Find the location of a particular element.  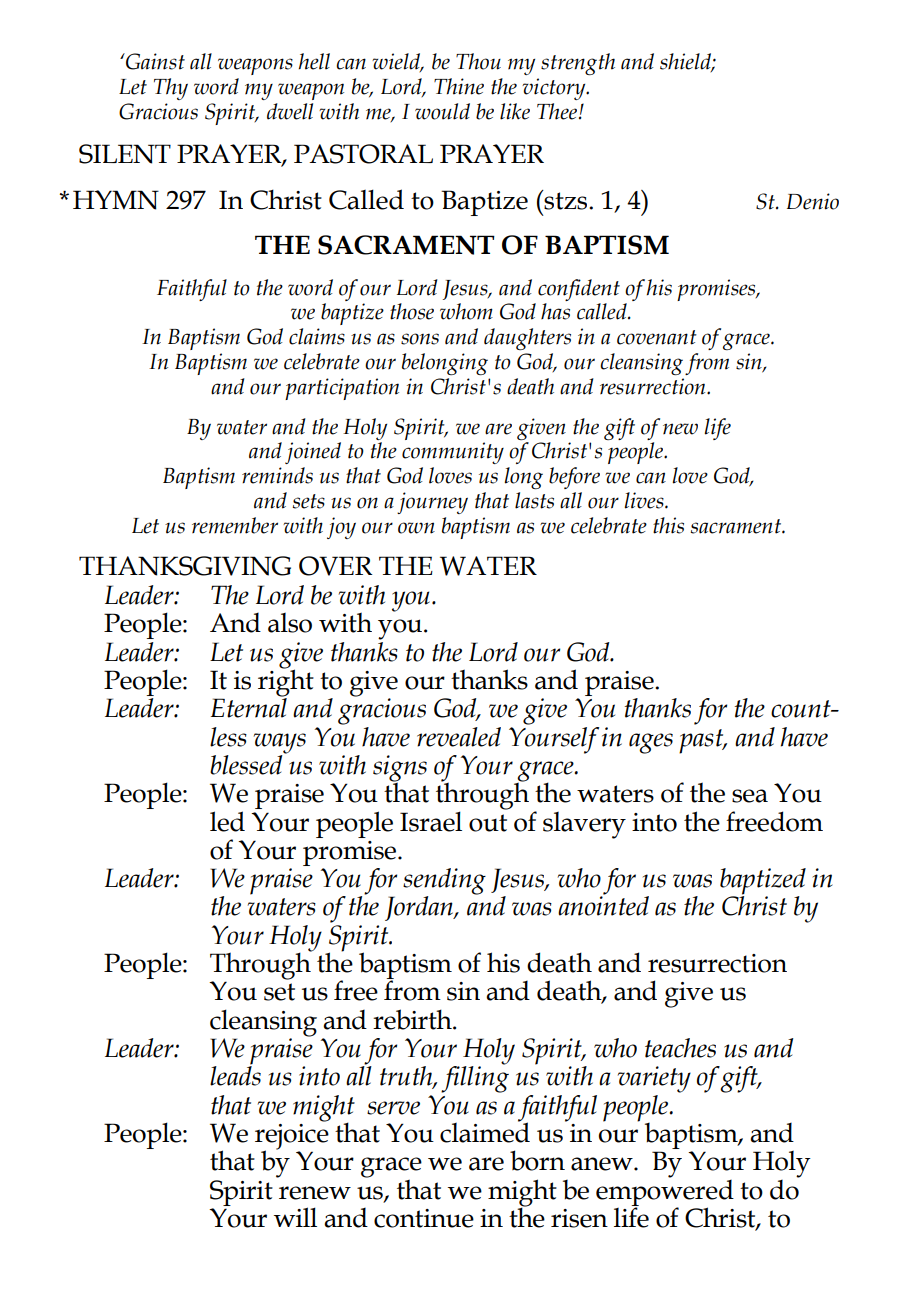

ages is located at coordinates (651, 743).
